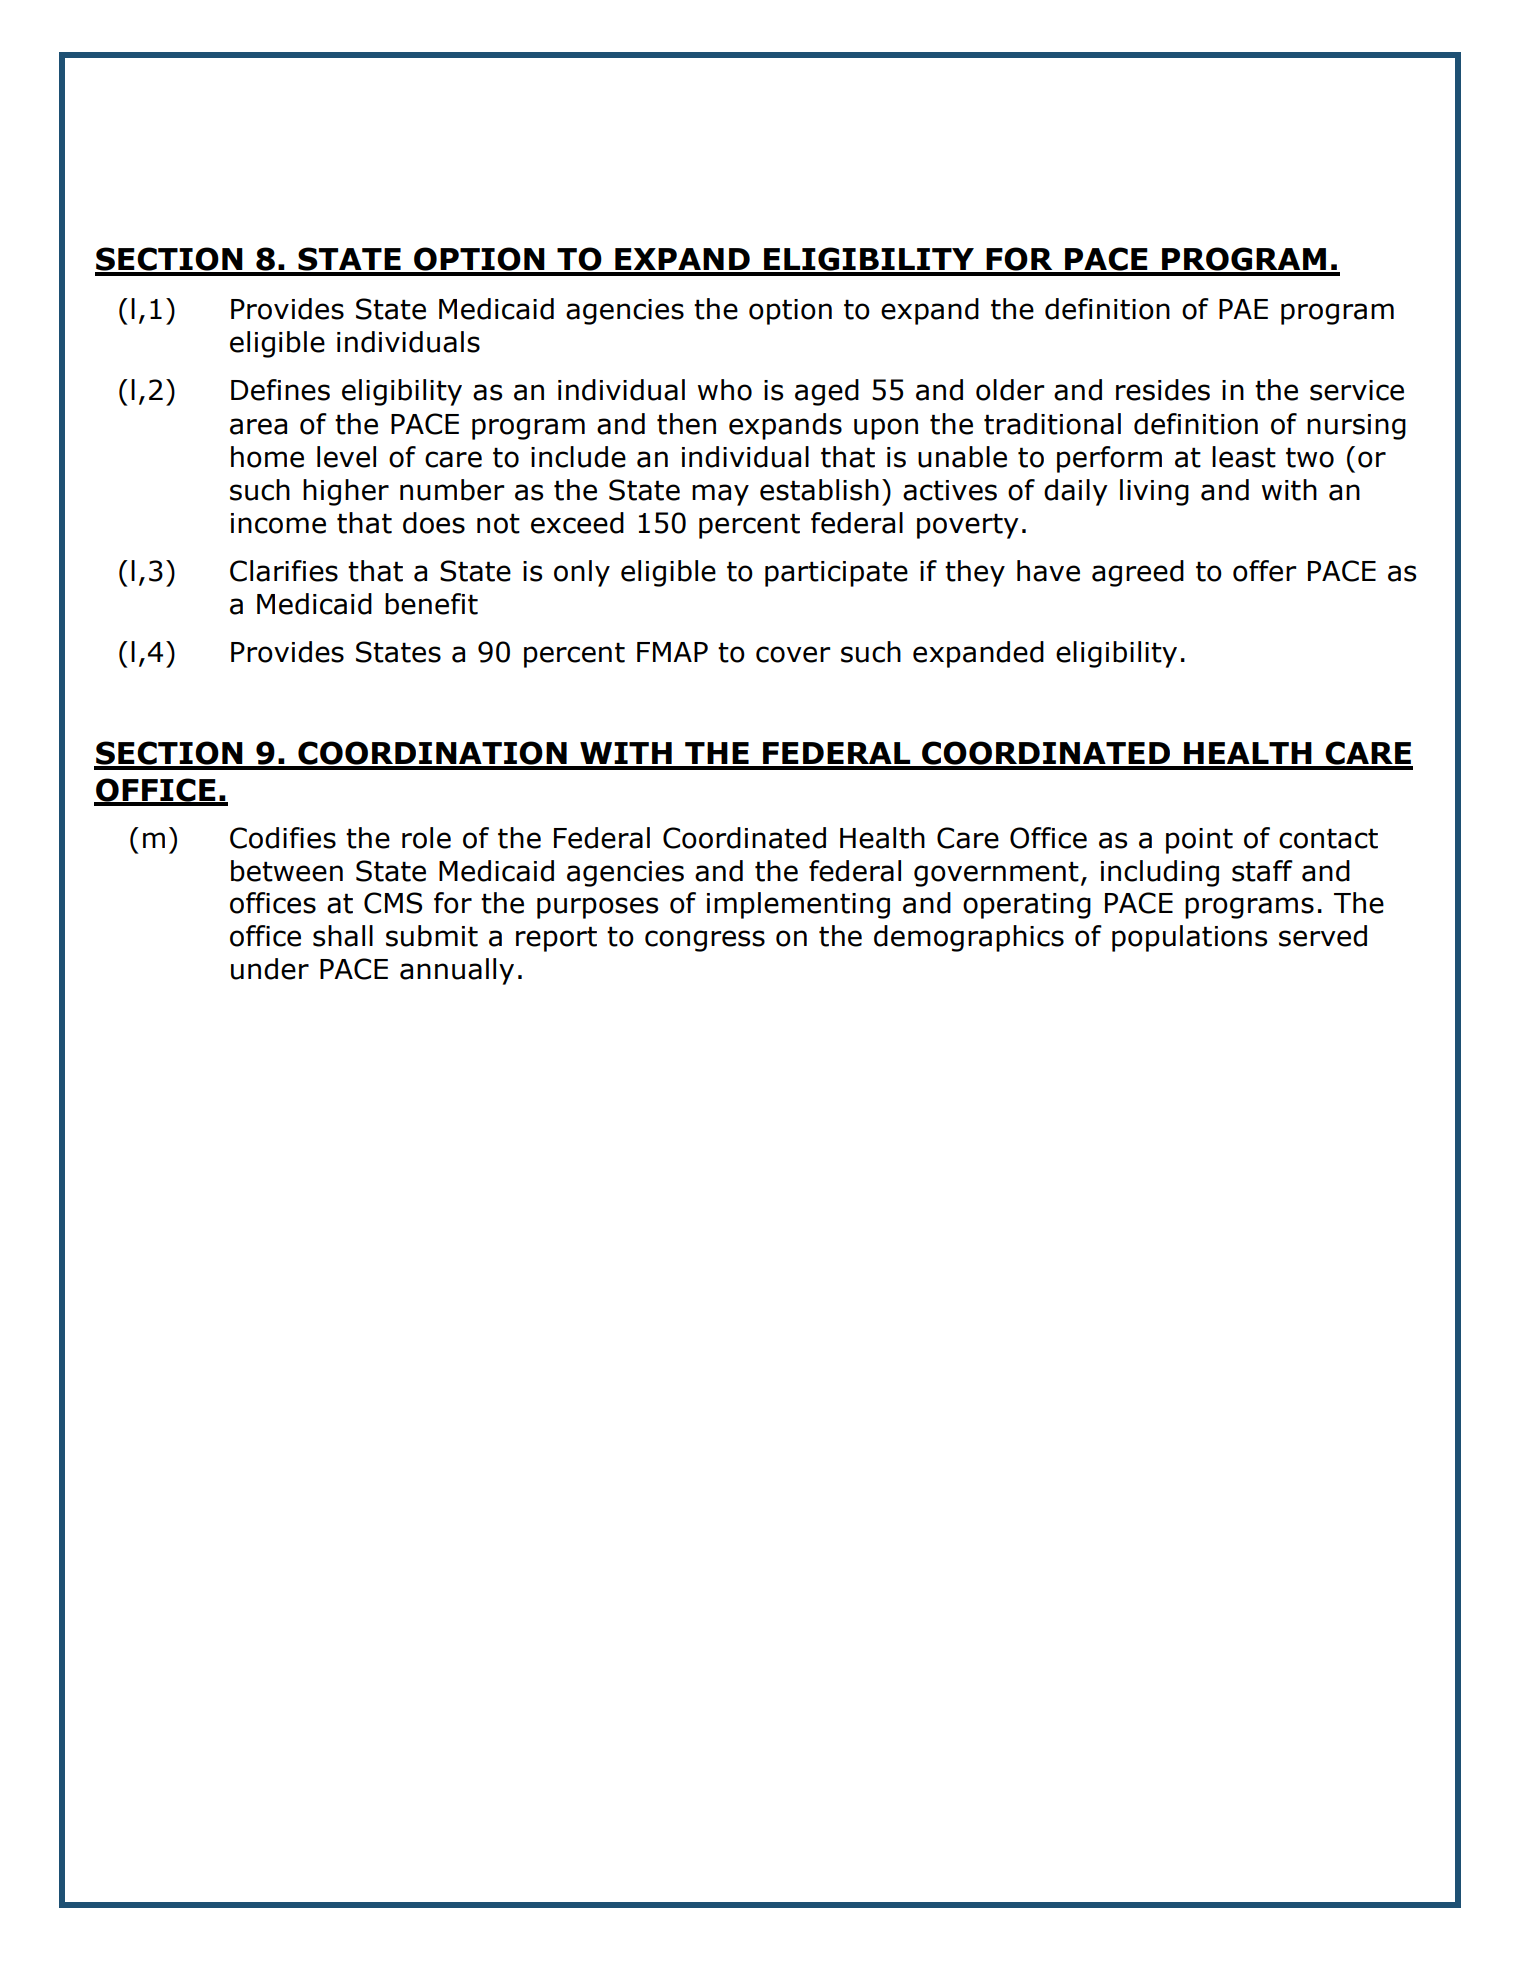 The image size is (1520, 1967). I want to click on higher, so click(346, 492).
